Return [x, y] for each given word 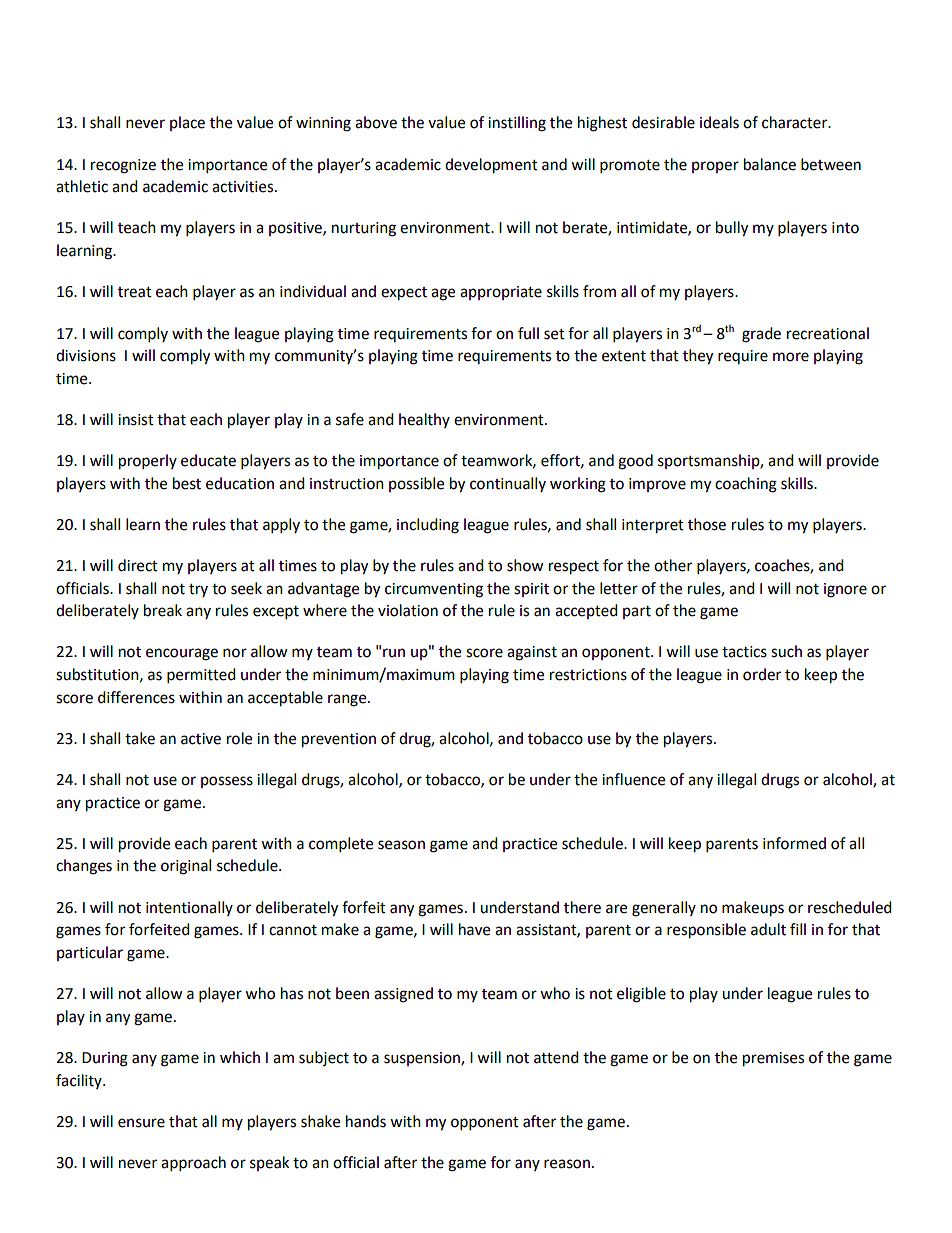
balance [770, 164]
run [394, 653]
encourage [182, 654]
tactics [744, 652]
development [491, 166]
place [187, 123]
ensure [141, 1123]
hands [366, 1121]
